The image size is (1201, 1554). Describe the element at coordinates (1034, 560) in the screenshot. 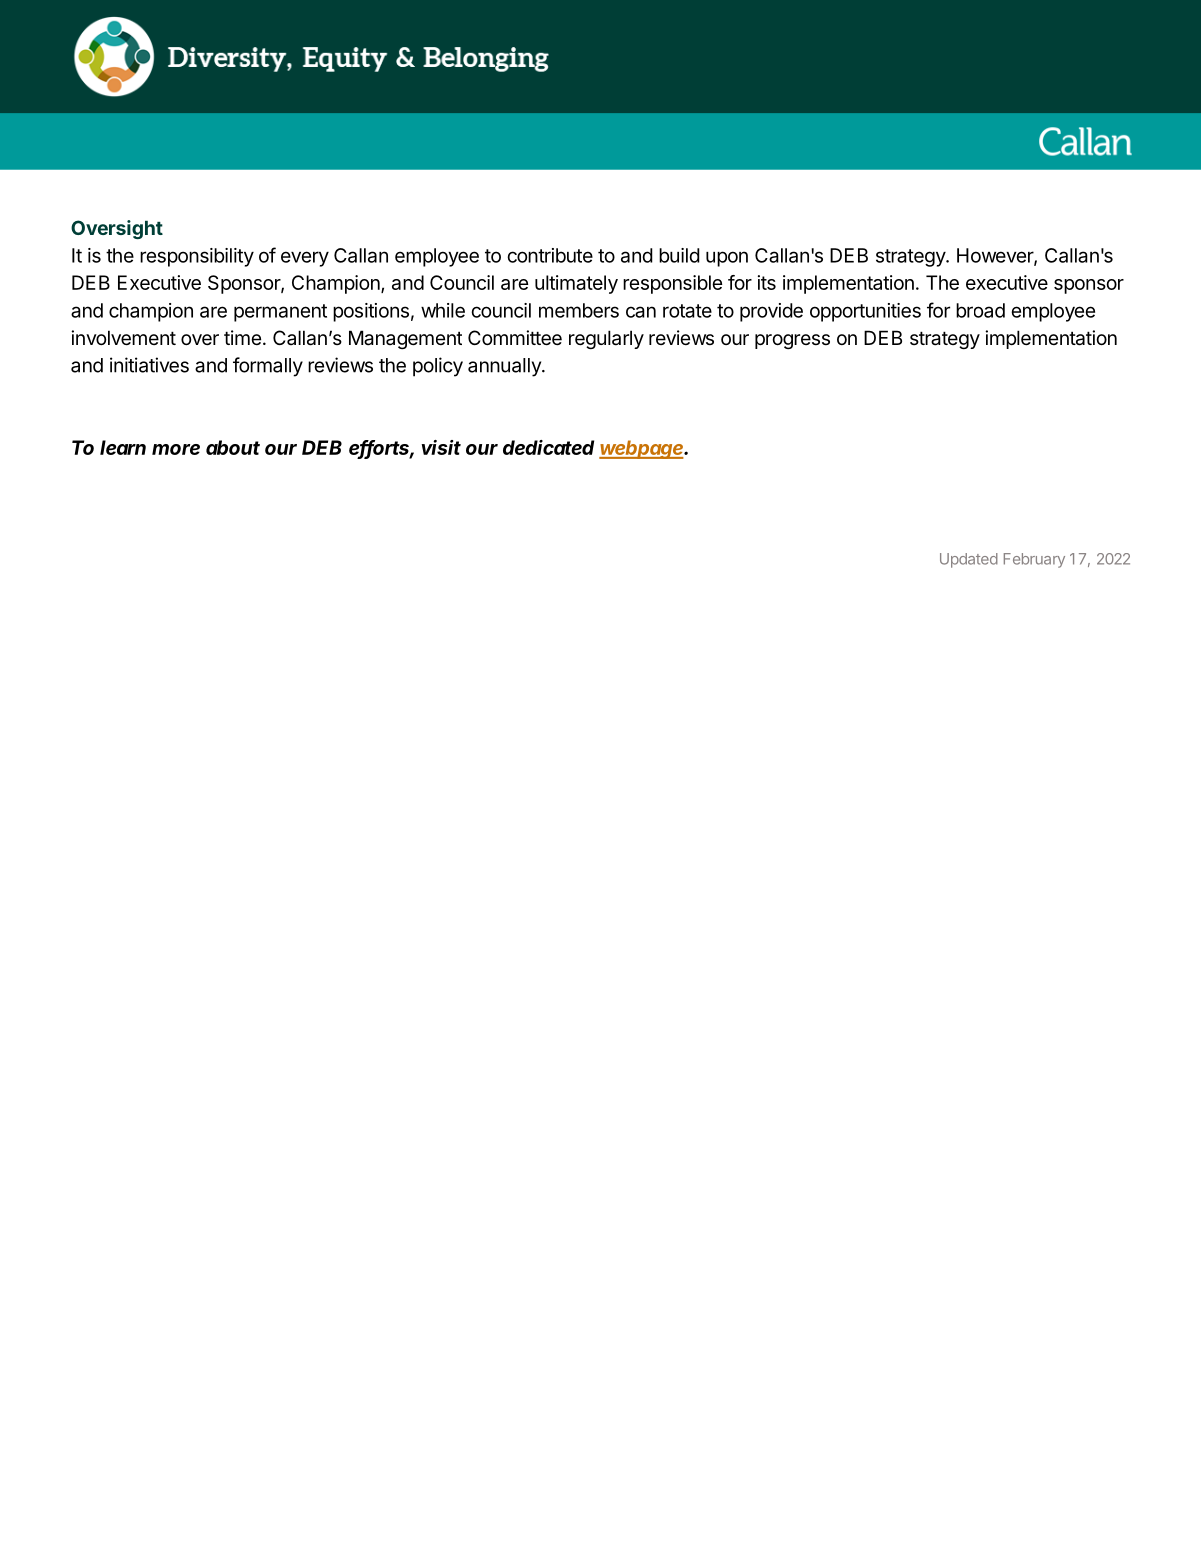

I see `February` at that location.
